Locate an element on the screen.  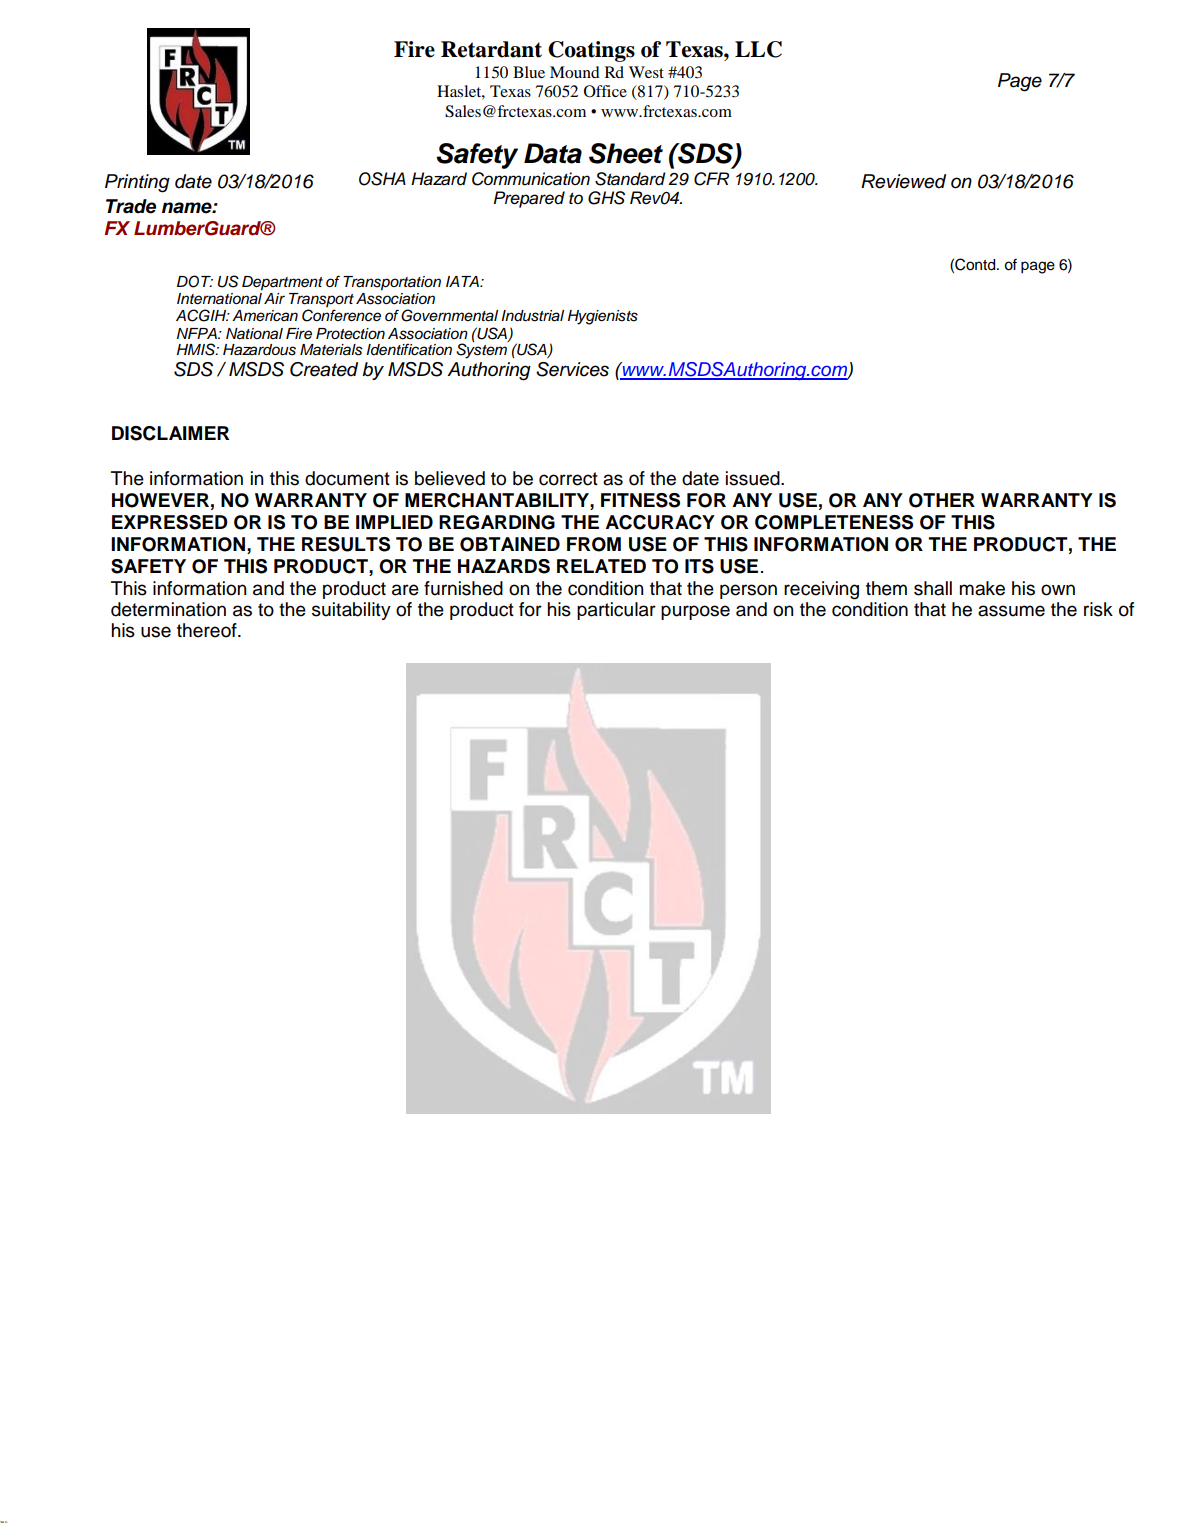
correct is located at coordinates (568, 479).
